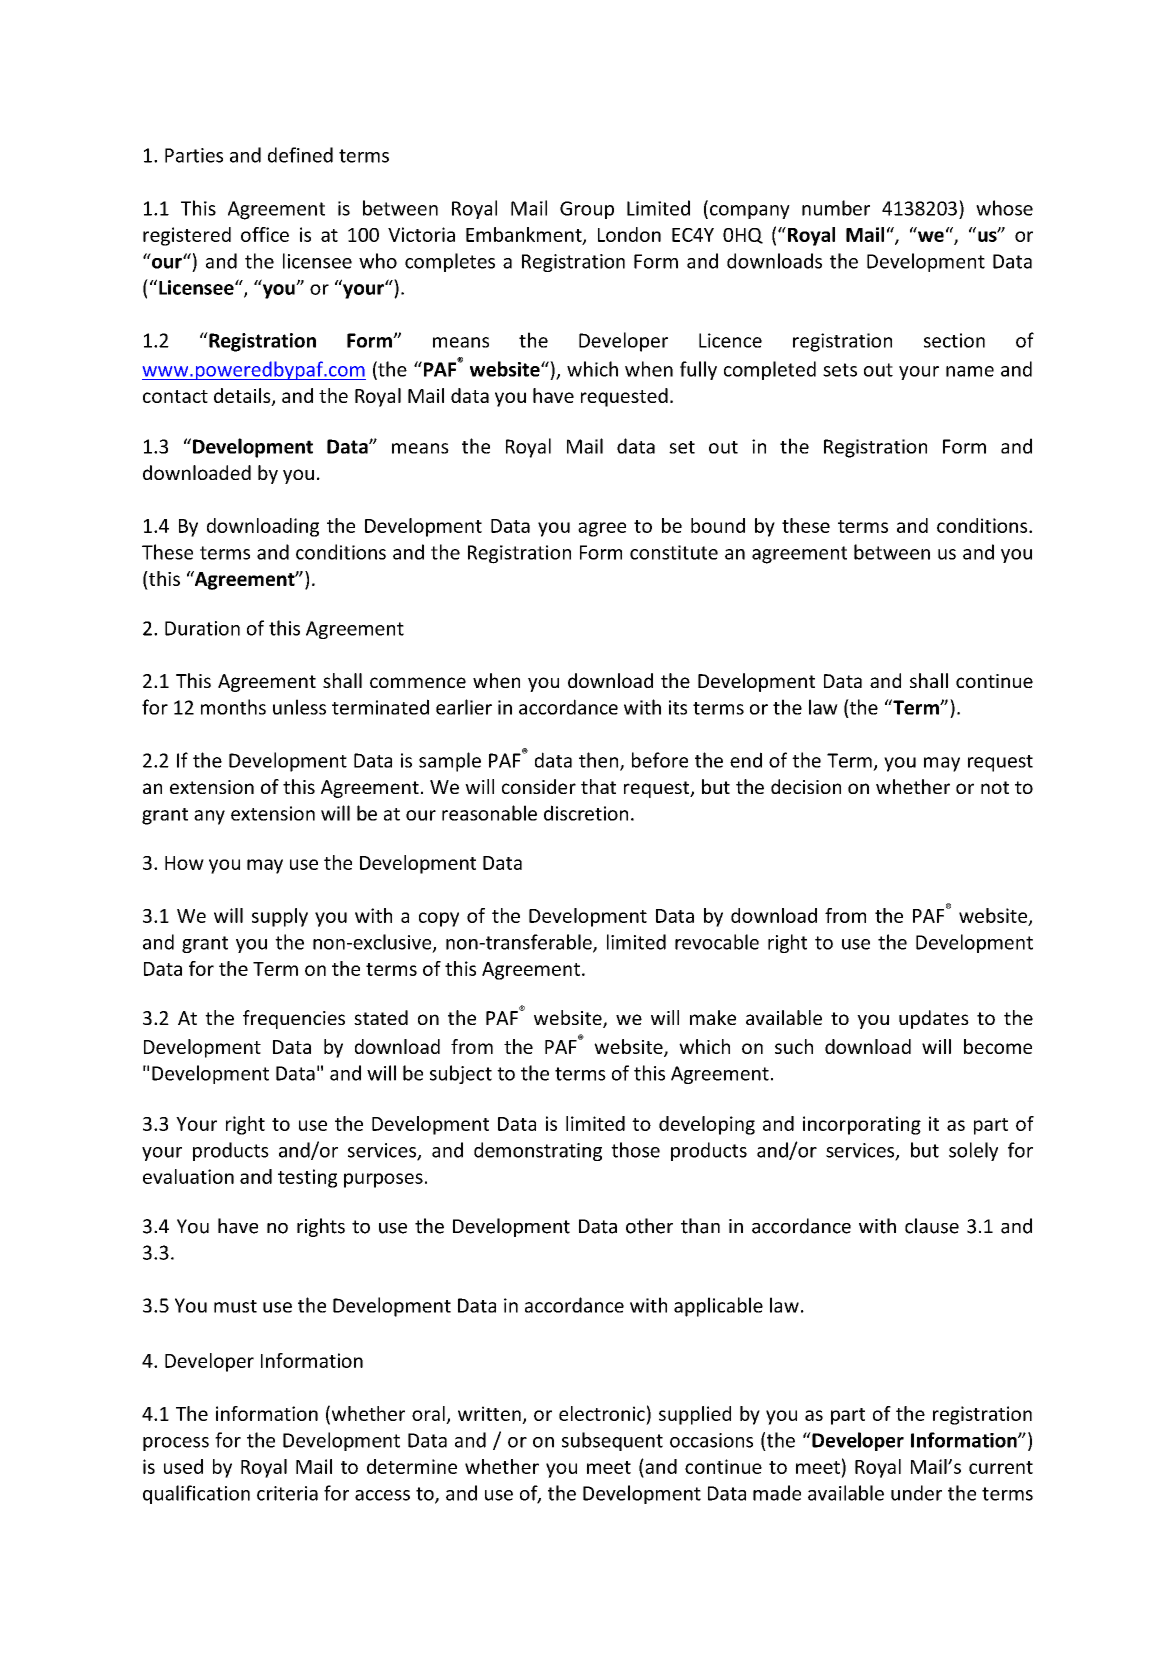 This document has height=1660, width=1175. What do you see at coordinates (587, 210) in the document?
I see `Group` at bounding box center [587, 210].
